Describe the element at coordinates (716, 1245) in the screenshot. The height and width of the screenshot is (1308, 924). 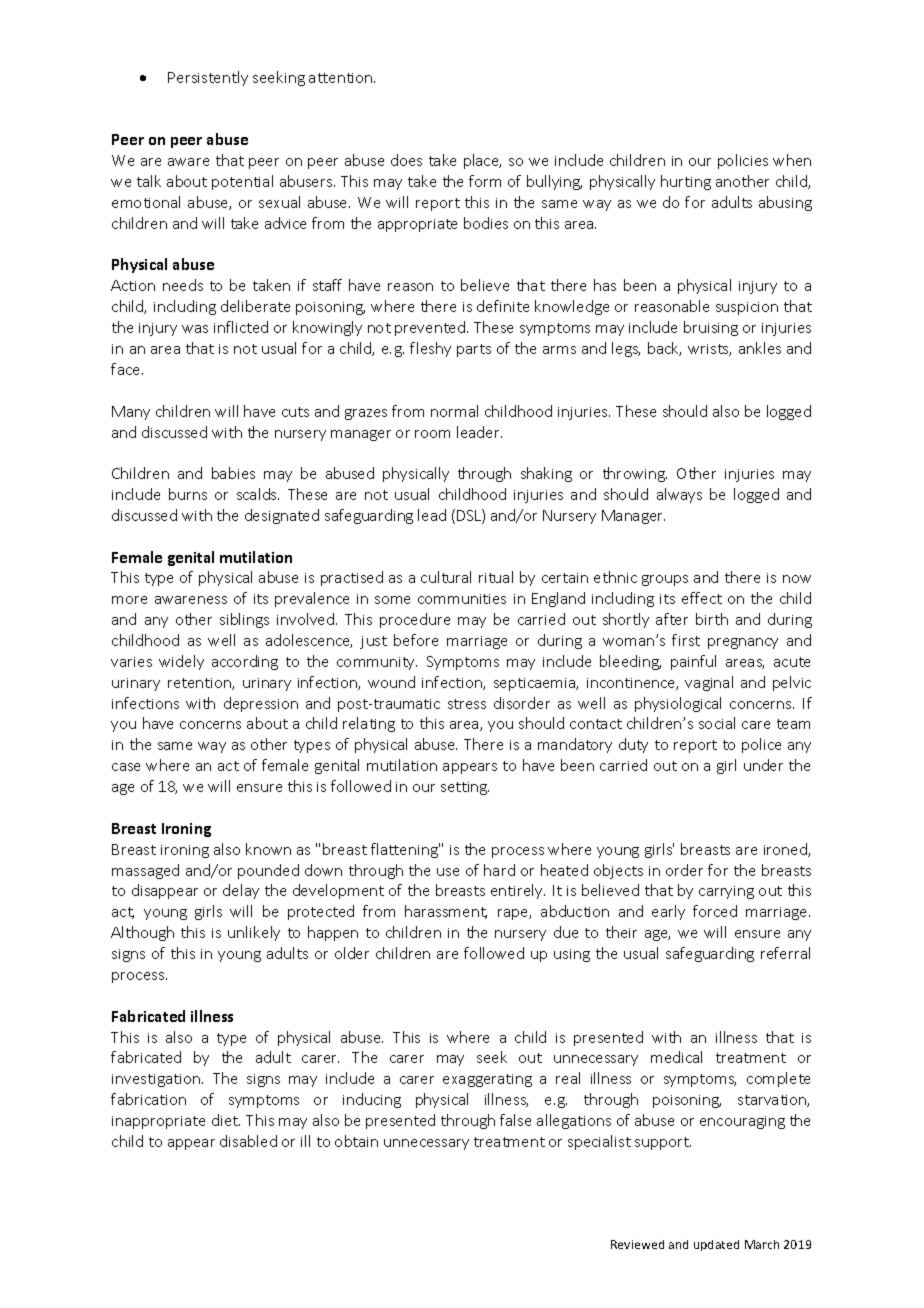
I see `updated` at that location.
